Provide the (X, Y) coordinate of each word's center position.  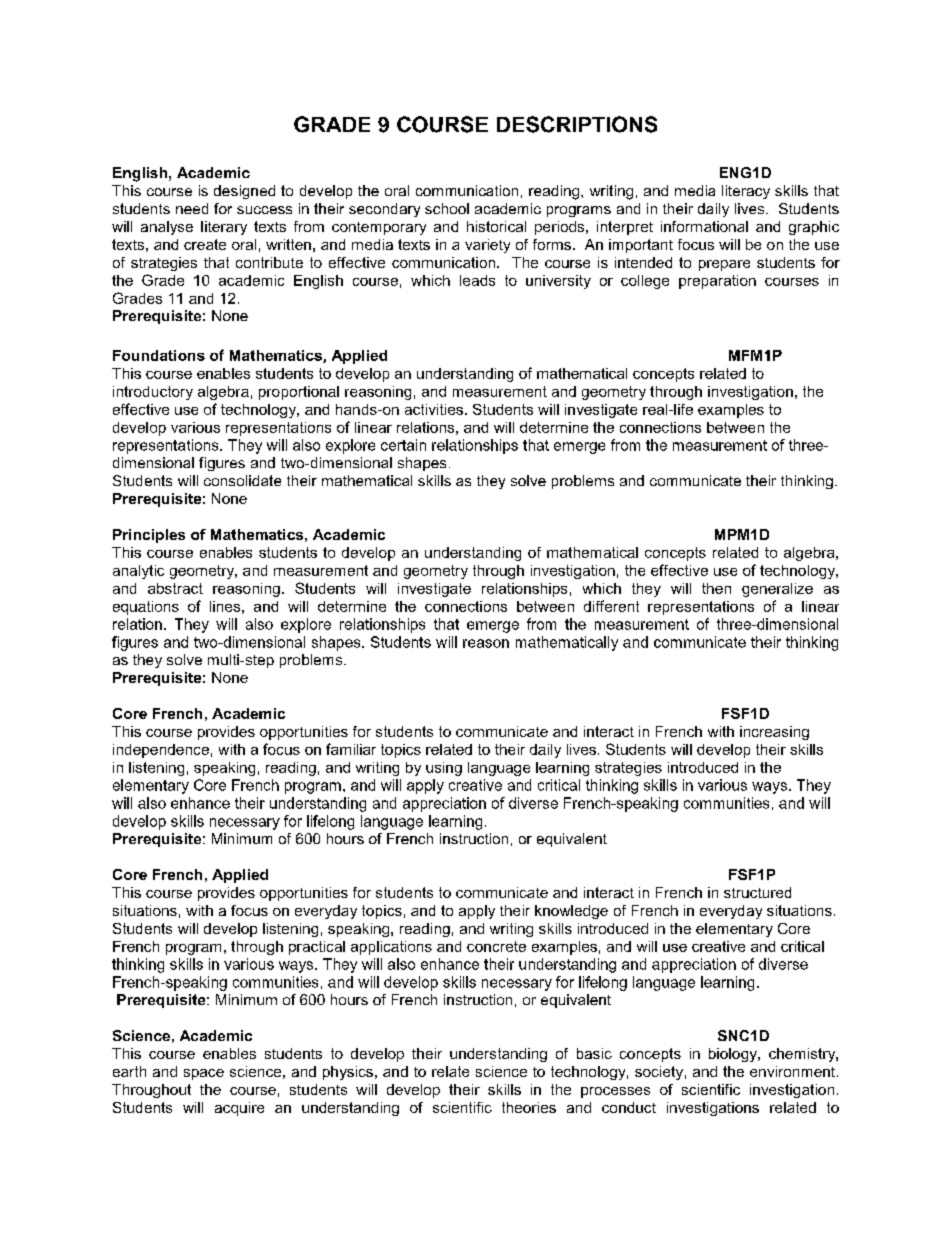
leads (477, 280)
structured (757, 892)
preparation (717, 282)
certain (403, 445)
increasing (774, 733)
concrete (496, 946)
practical (317, 948)
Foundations (159, 355)
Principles (149, 536)
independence (161, 751)
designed (244, 192)
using (444, 769)
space (204, 1074)
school (447, 208)
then (716, 588)
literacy (746, 192)
